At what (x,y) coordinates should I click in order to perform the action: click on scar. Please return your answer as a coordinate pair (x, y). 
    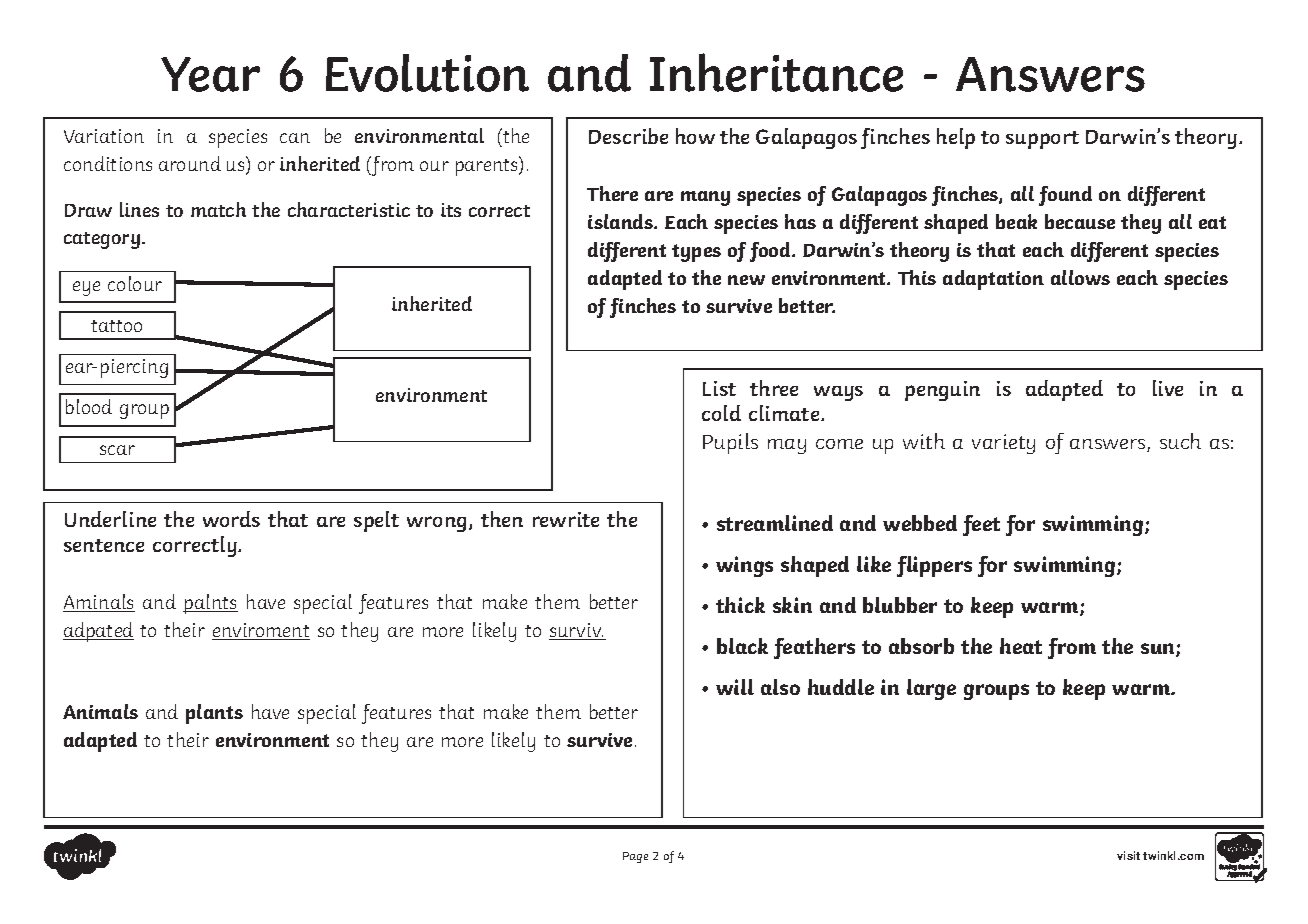
    Looking at the image, I should click on (117, 450).
